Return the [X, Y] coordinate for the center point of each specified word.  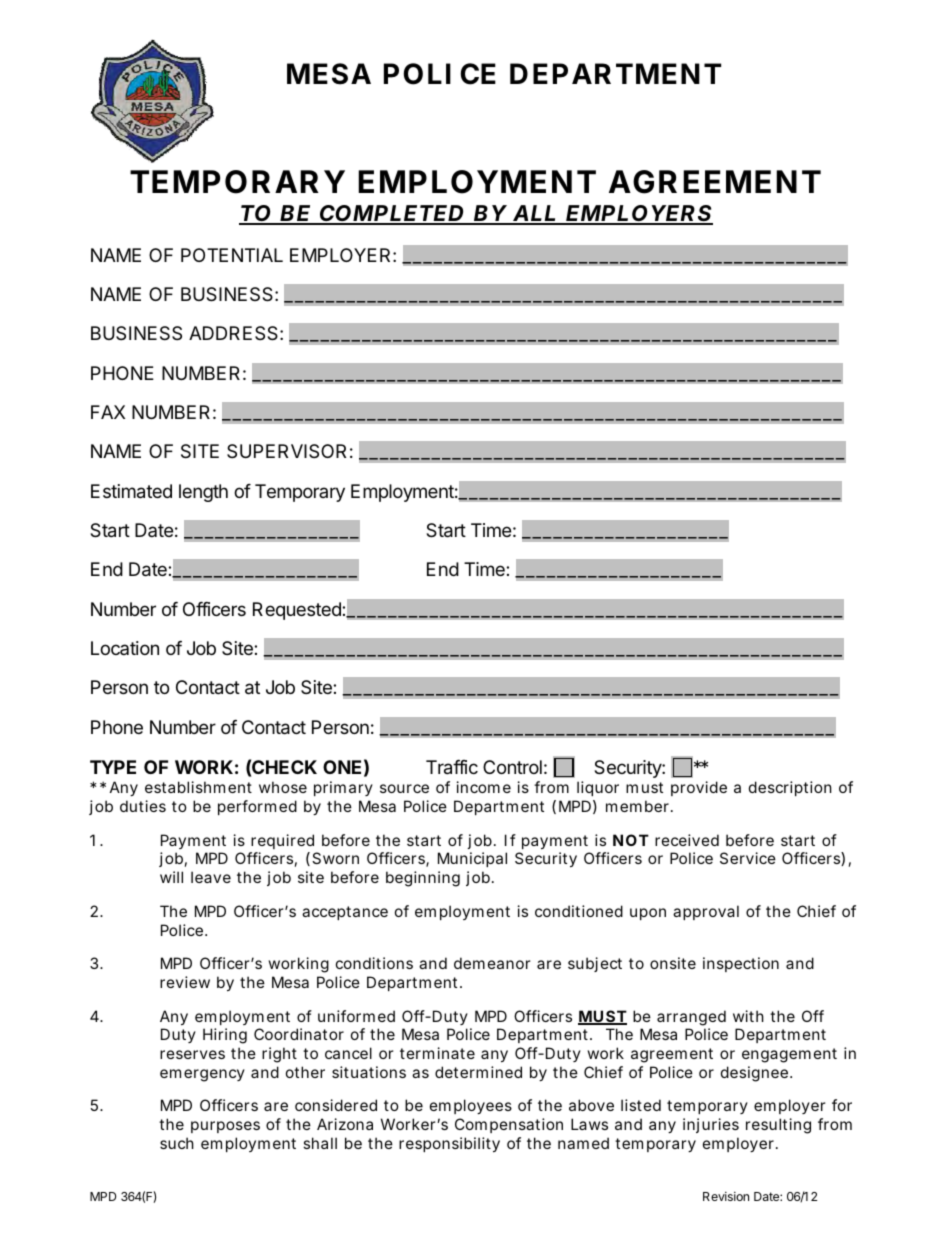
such [177, 1143]
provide [699, 788]
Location [125, 648]
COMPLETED [391, 214]
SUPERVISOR [286, 451]
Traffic [452, 767]
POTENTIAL [232, 255]
